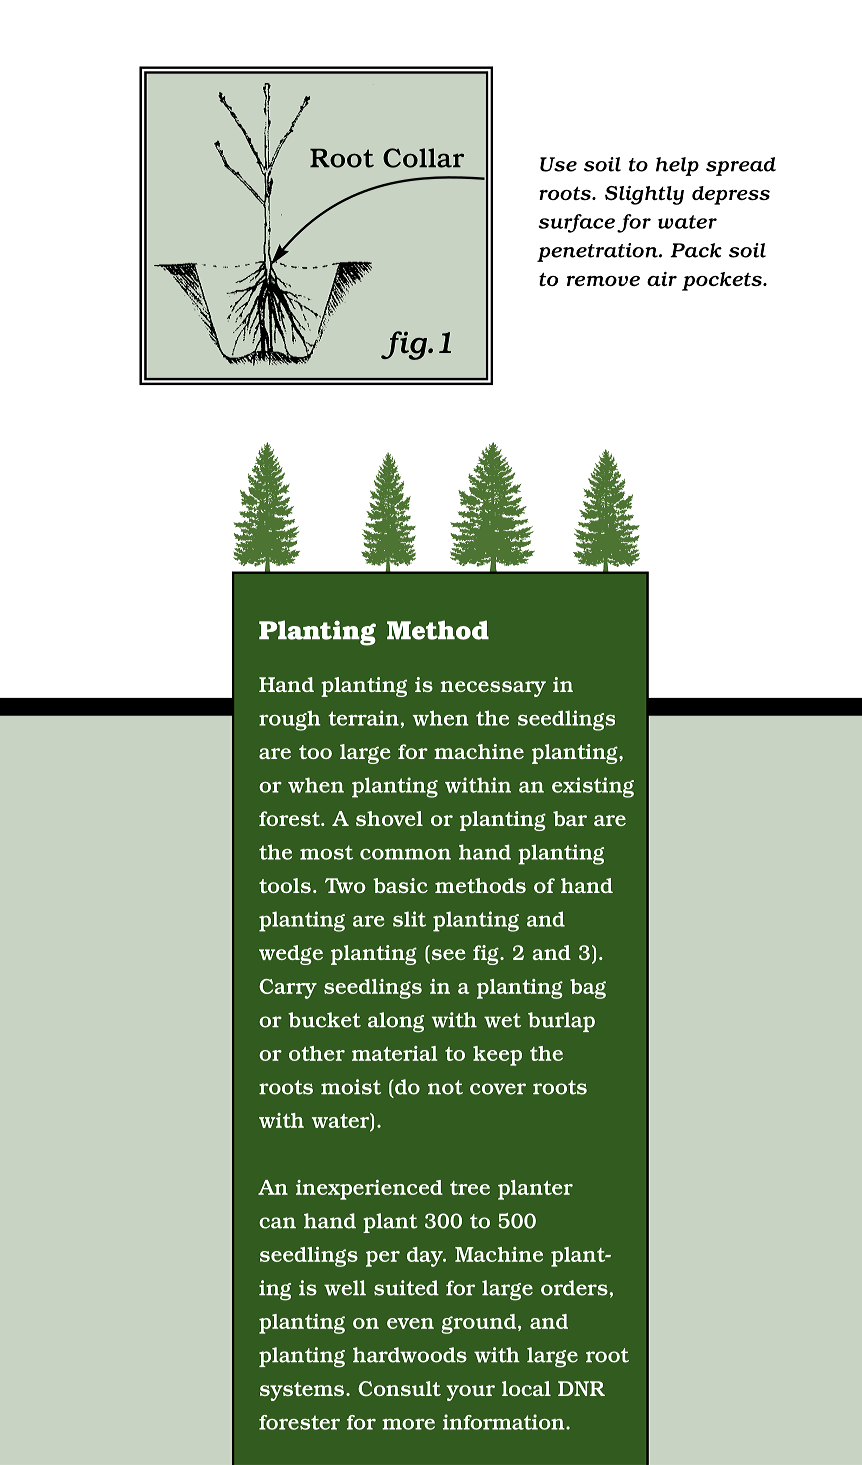 This screenshot has height=1465, width=862. I want to click on systems, so click(303, 1391).
